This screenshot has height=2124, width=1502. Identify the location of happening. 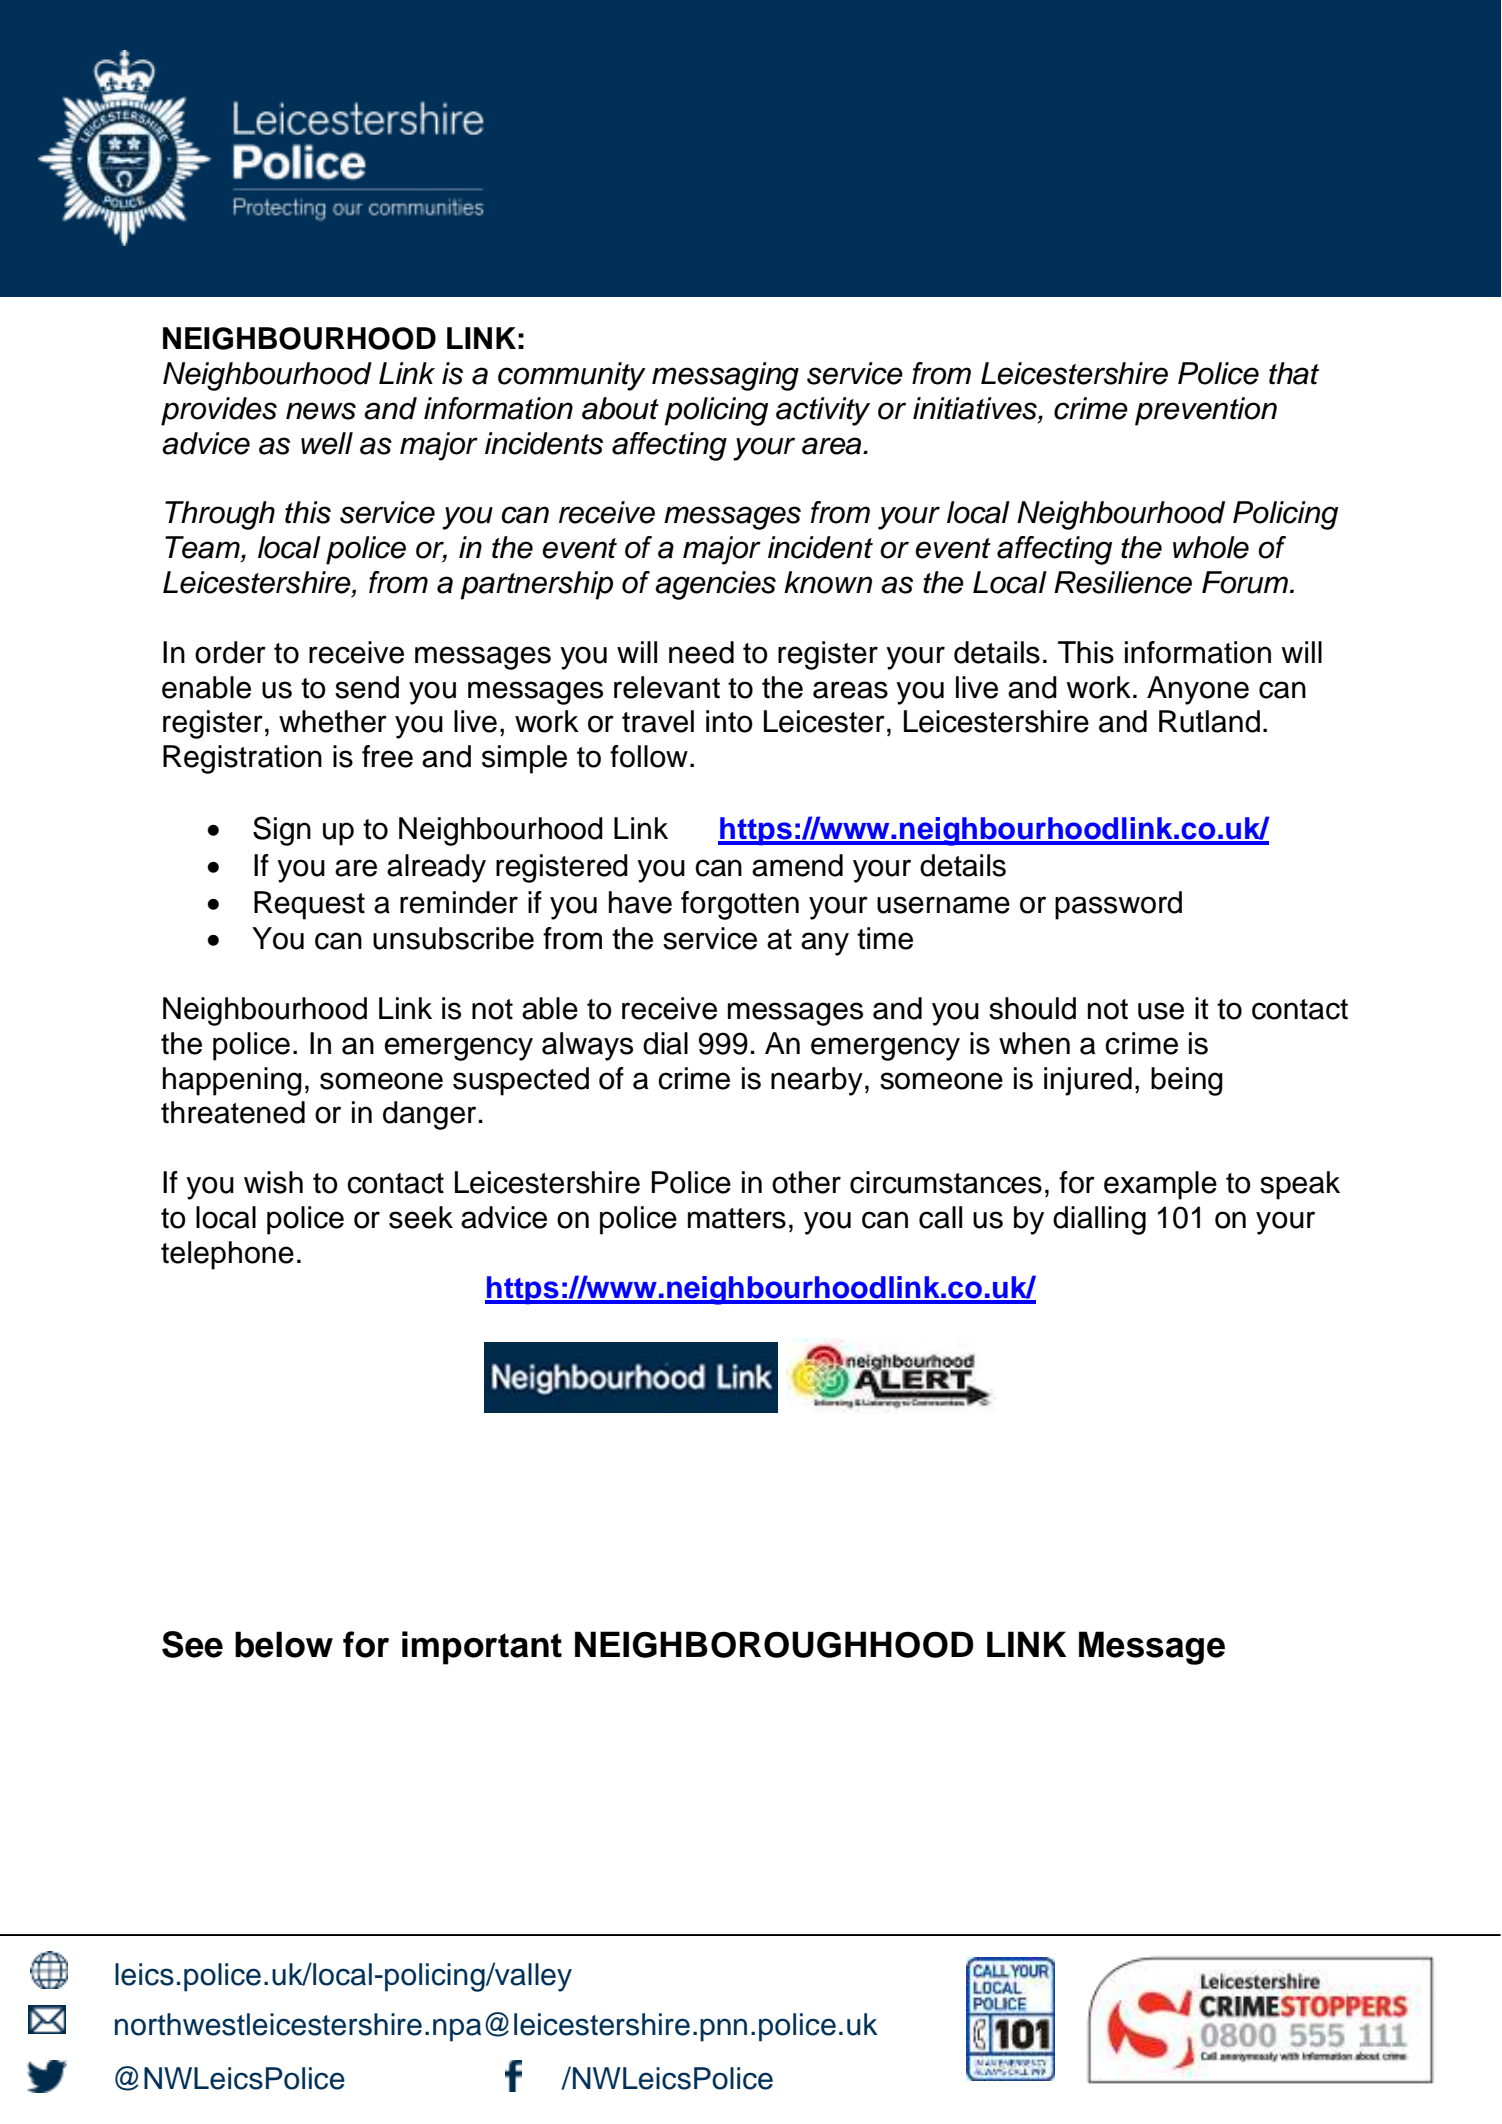
(232, 1081).
